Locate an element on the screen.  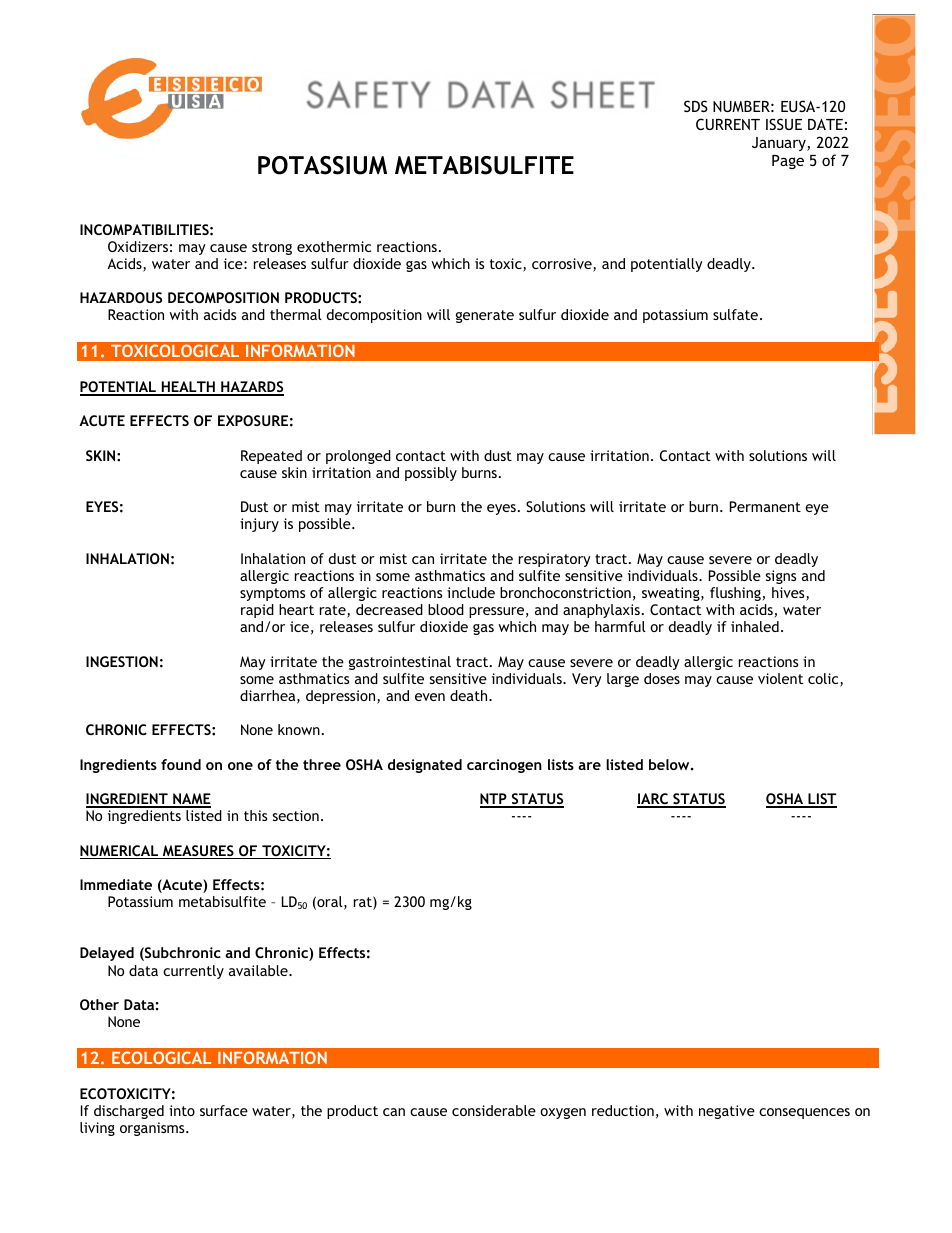
inhaled is located at coordinates (755, 626).
